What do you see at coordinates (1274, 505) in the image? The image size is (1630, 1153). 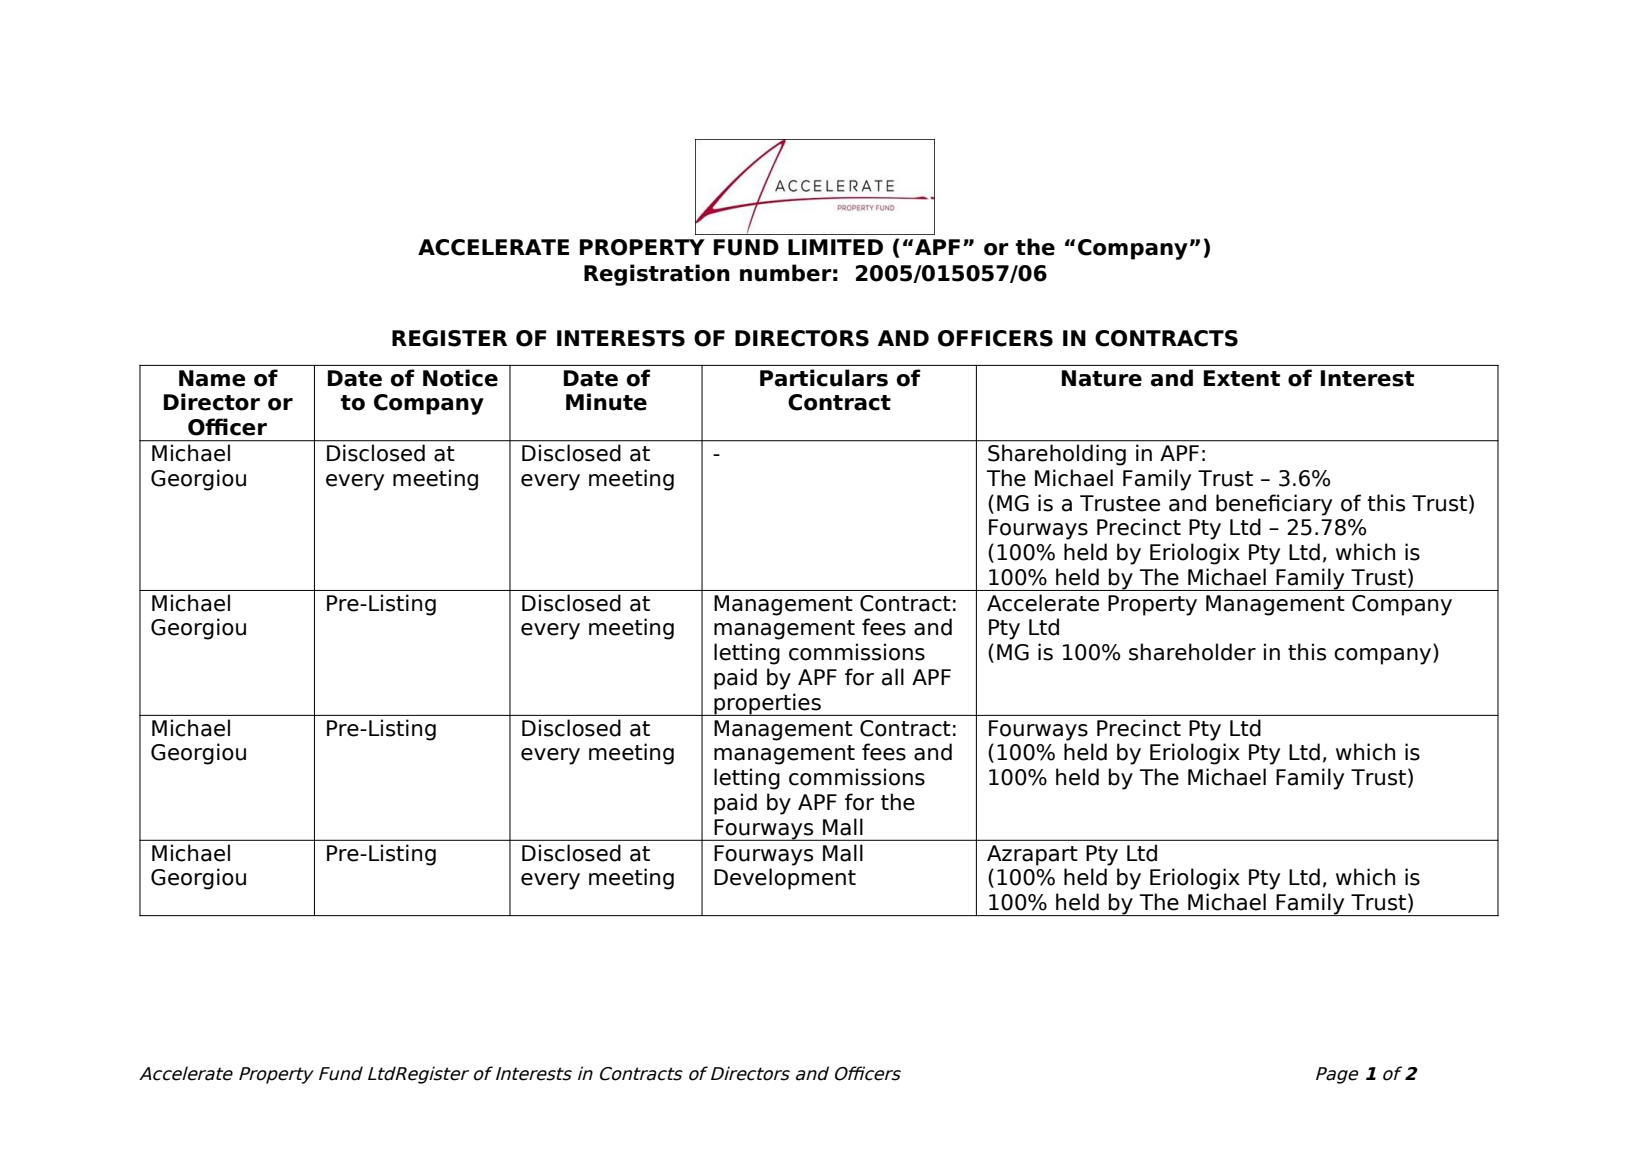 I see `beneficiary` at bounding box center [1274, 505].
